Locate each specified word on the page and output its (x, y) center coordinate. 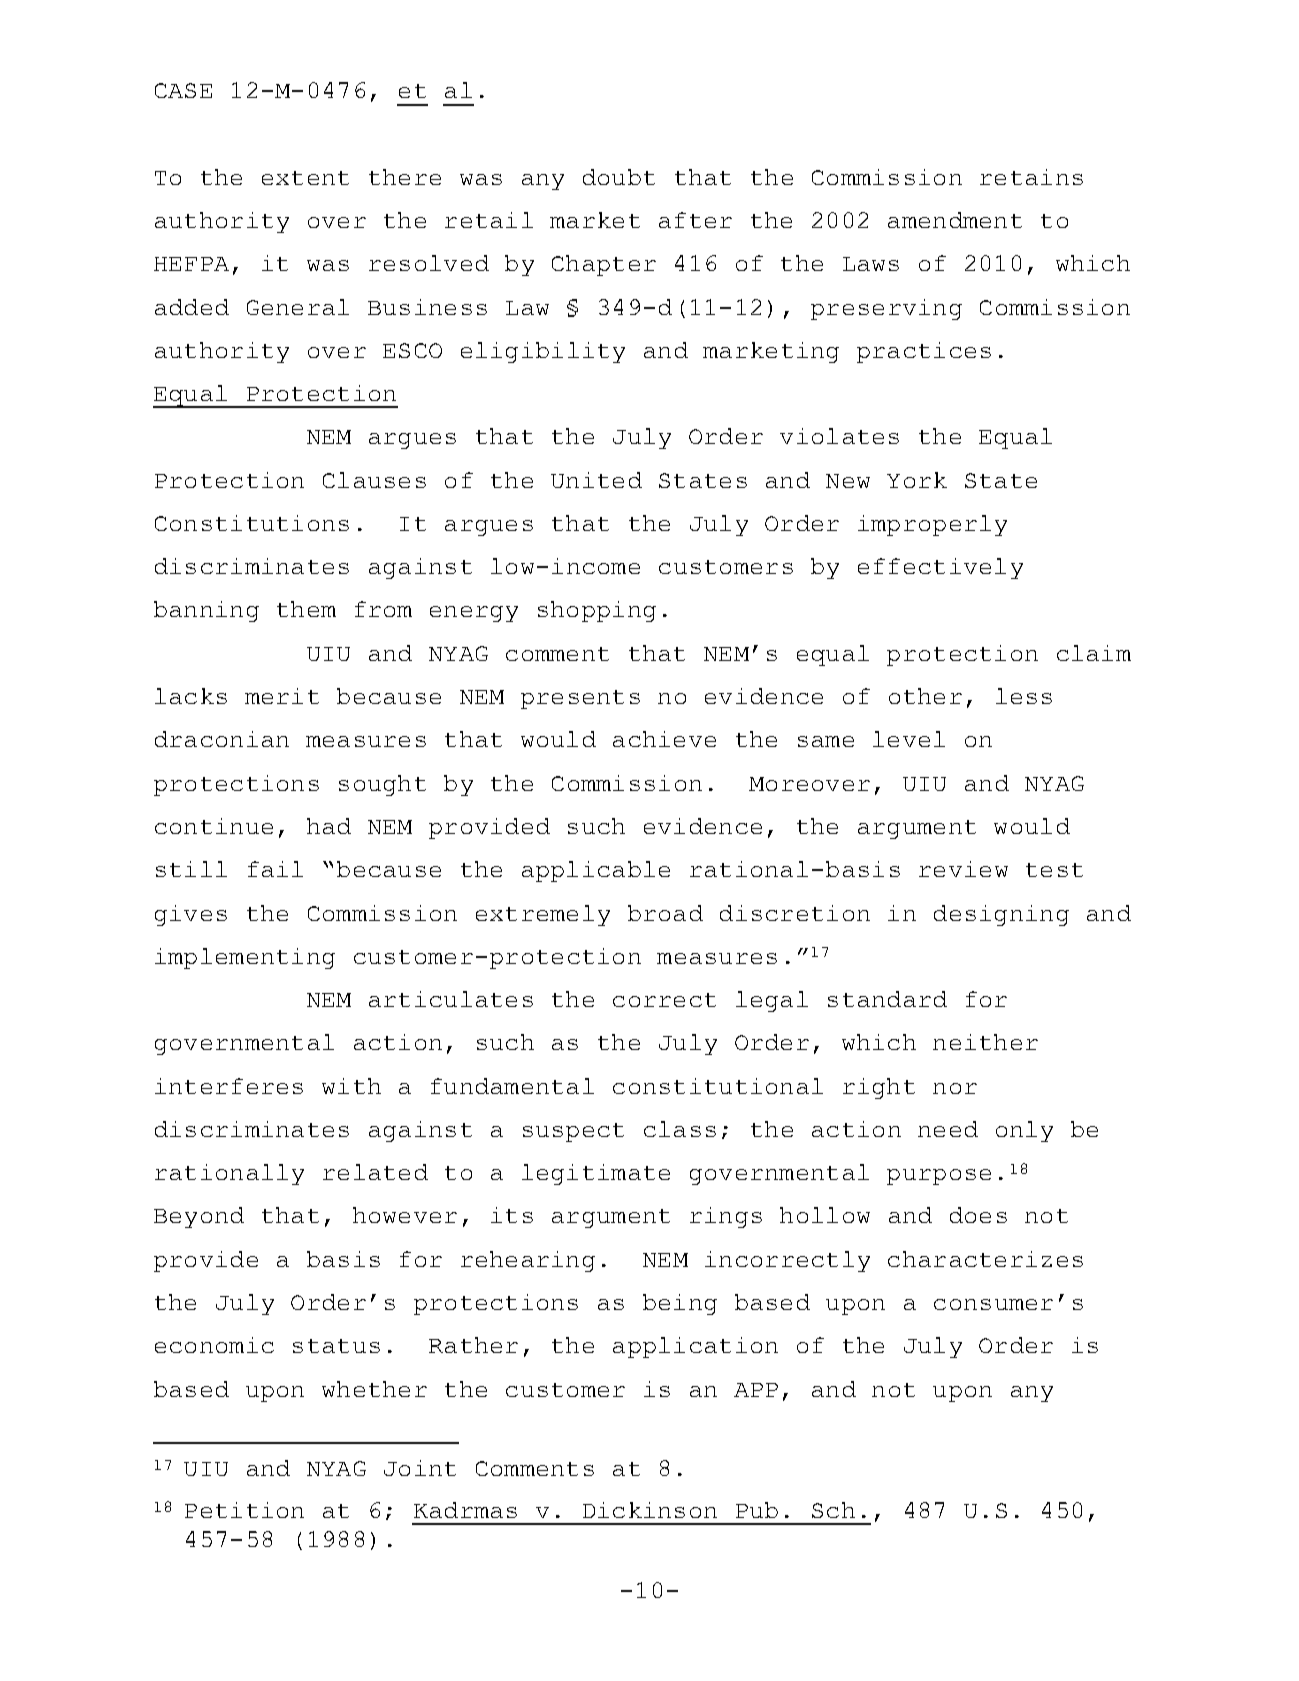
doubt (619, 177)
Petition (244, 1510)
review (963, 869)
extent (305, 178)
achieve (664, 739)
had (329, 826)
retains (1031, 177)
